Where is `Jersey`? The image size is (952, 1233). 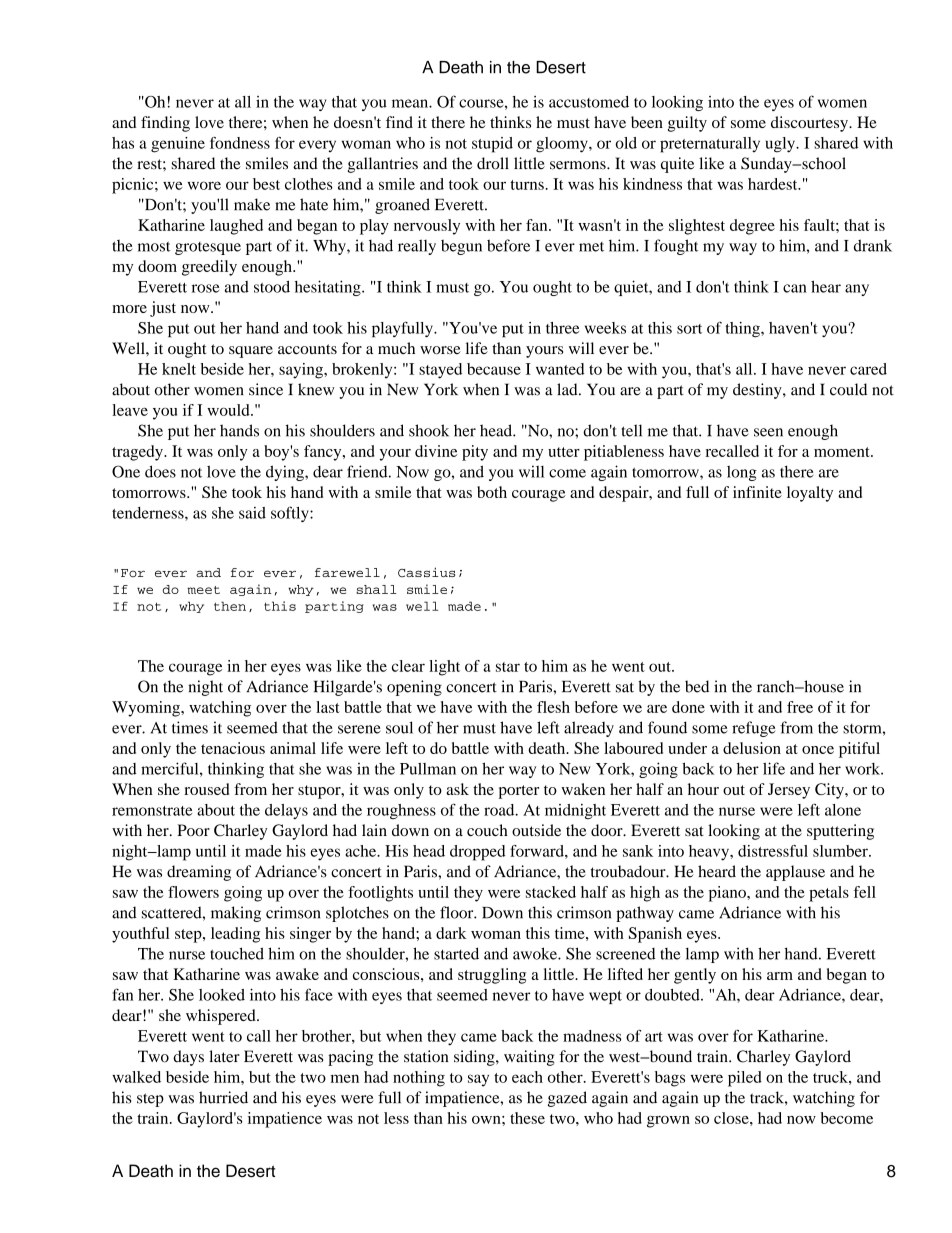
Jersey is located at coordinates (789, 791).
